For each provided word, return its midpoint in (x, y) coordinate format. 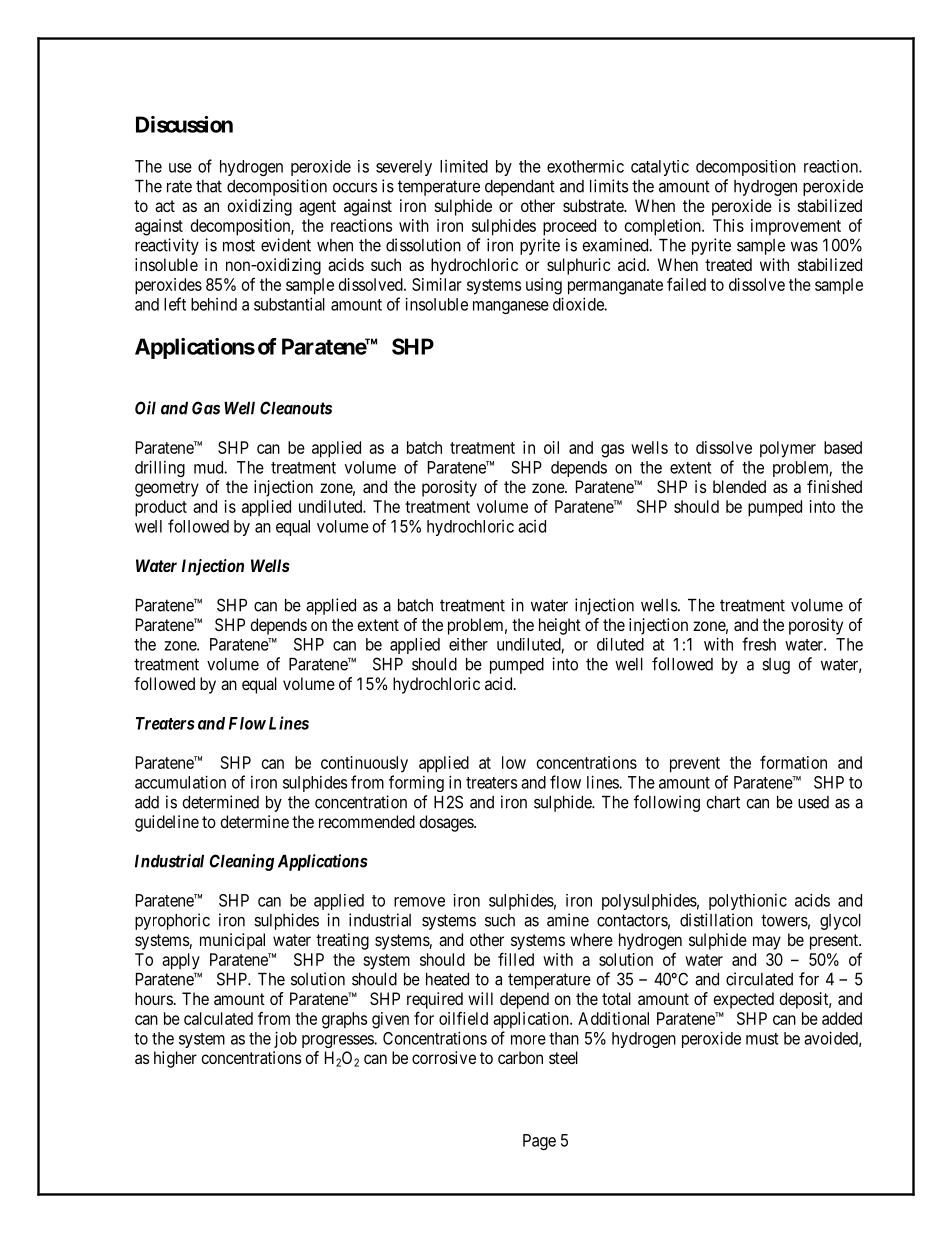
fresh (759, 644)
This (728, 225)
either (468, 644)
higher (175, 1059)
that (209, 186)
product (161, 508)
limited (464, 166)
